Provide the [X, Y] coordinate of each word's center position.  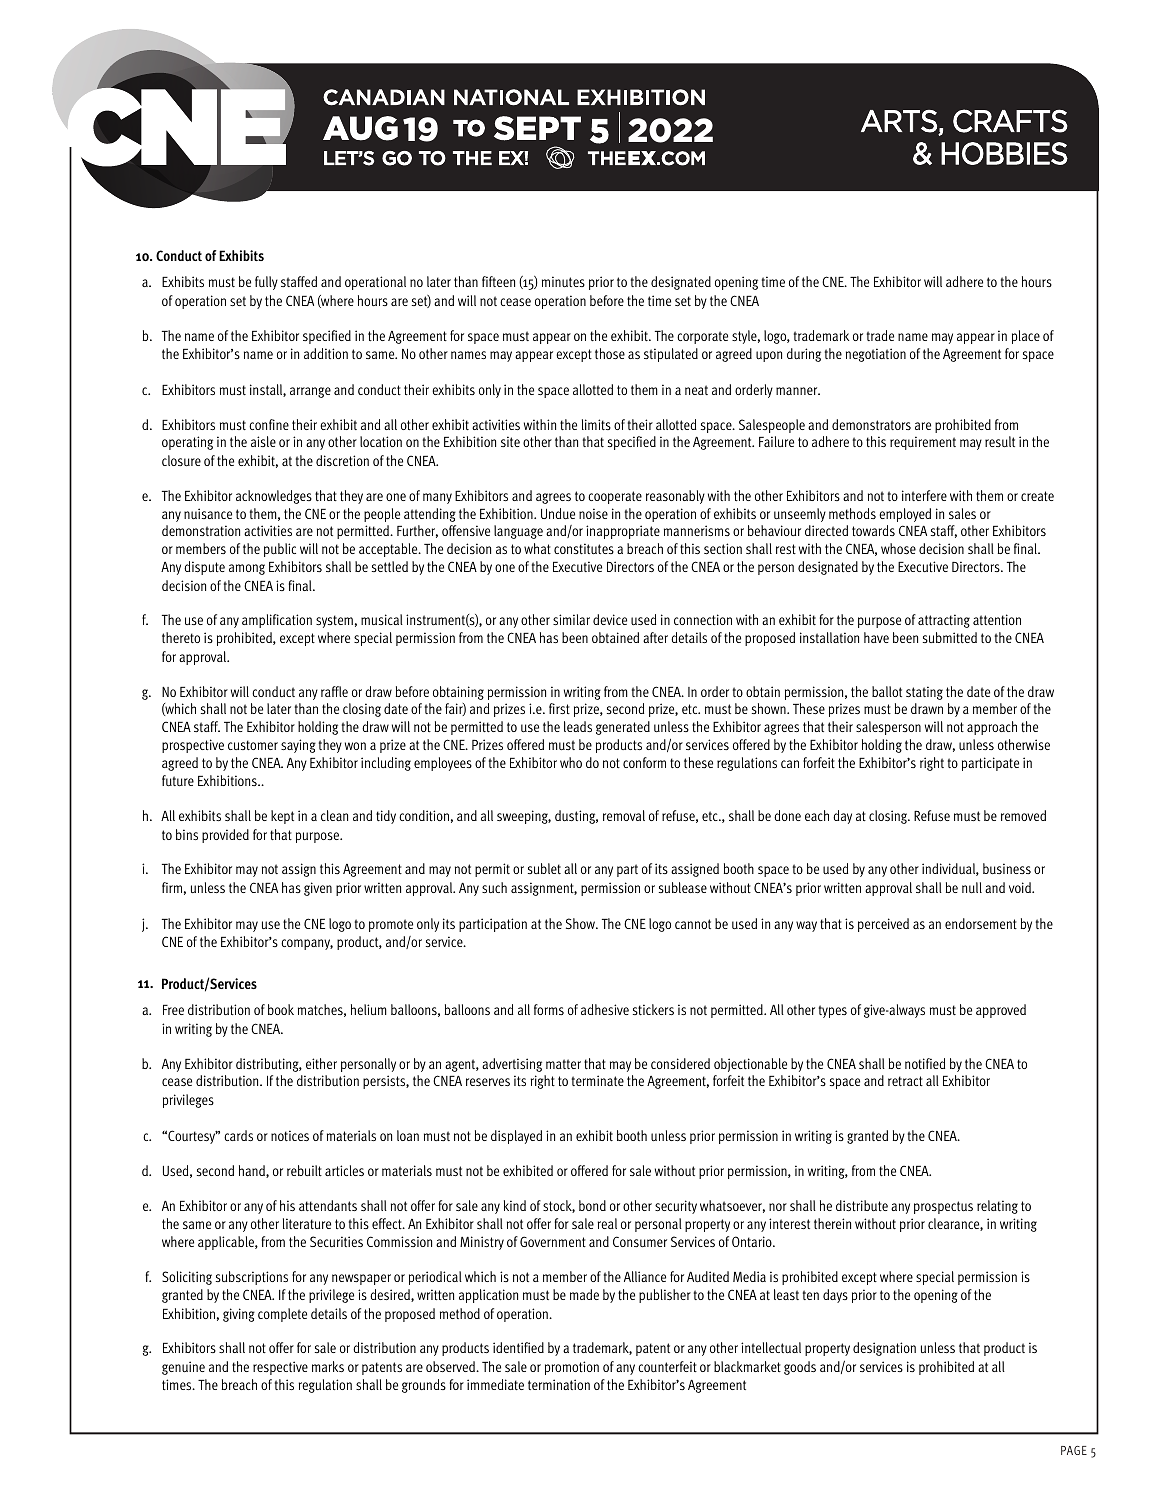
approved [1001, 1011]
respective [280, 1368]
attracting [944, 621]
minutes [563, 281]
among [247, 569]
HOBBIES [1004, 153]
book [281, 1009]
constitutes [584, 548]
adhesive [605, 1009]
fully [266, 283]
